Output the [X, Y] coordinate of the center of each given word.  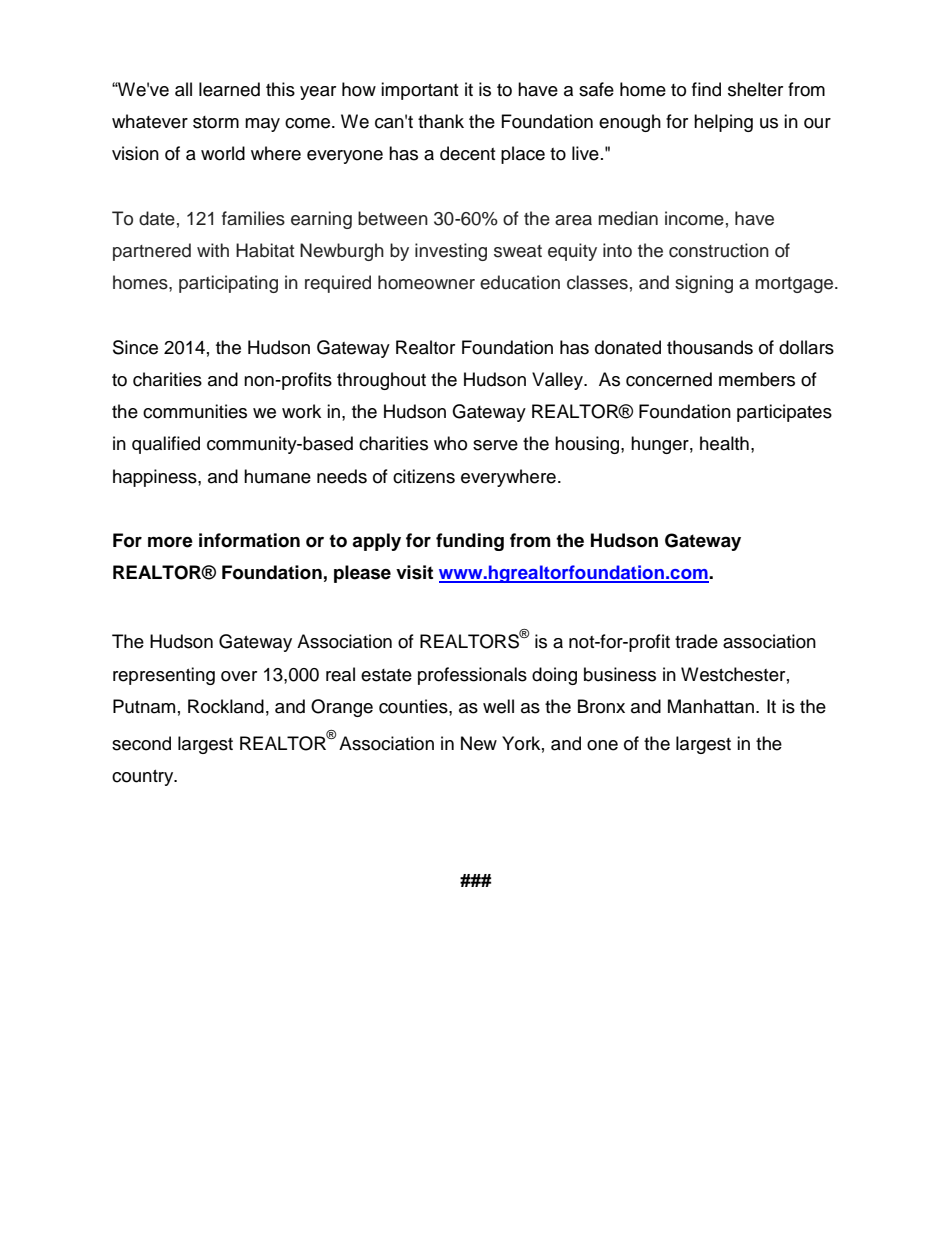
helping [723, 123]
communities [195, 411]
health [724, 443]
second [141, 743]
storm [216, 122]
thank [441, 121]
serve [495, 445]
